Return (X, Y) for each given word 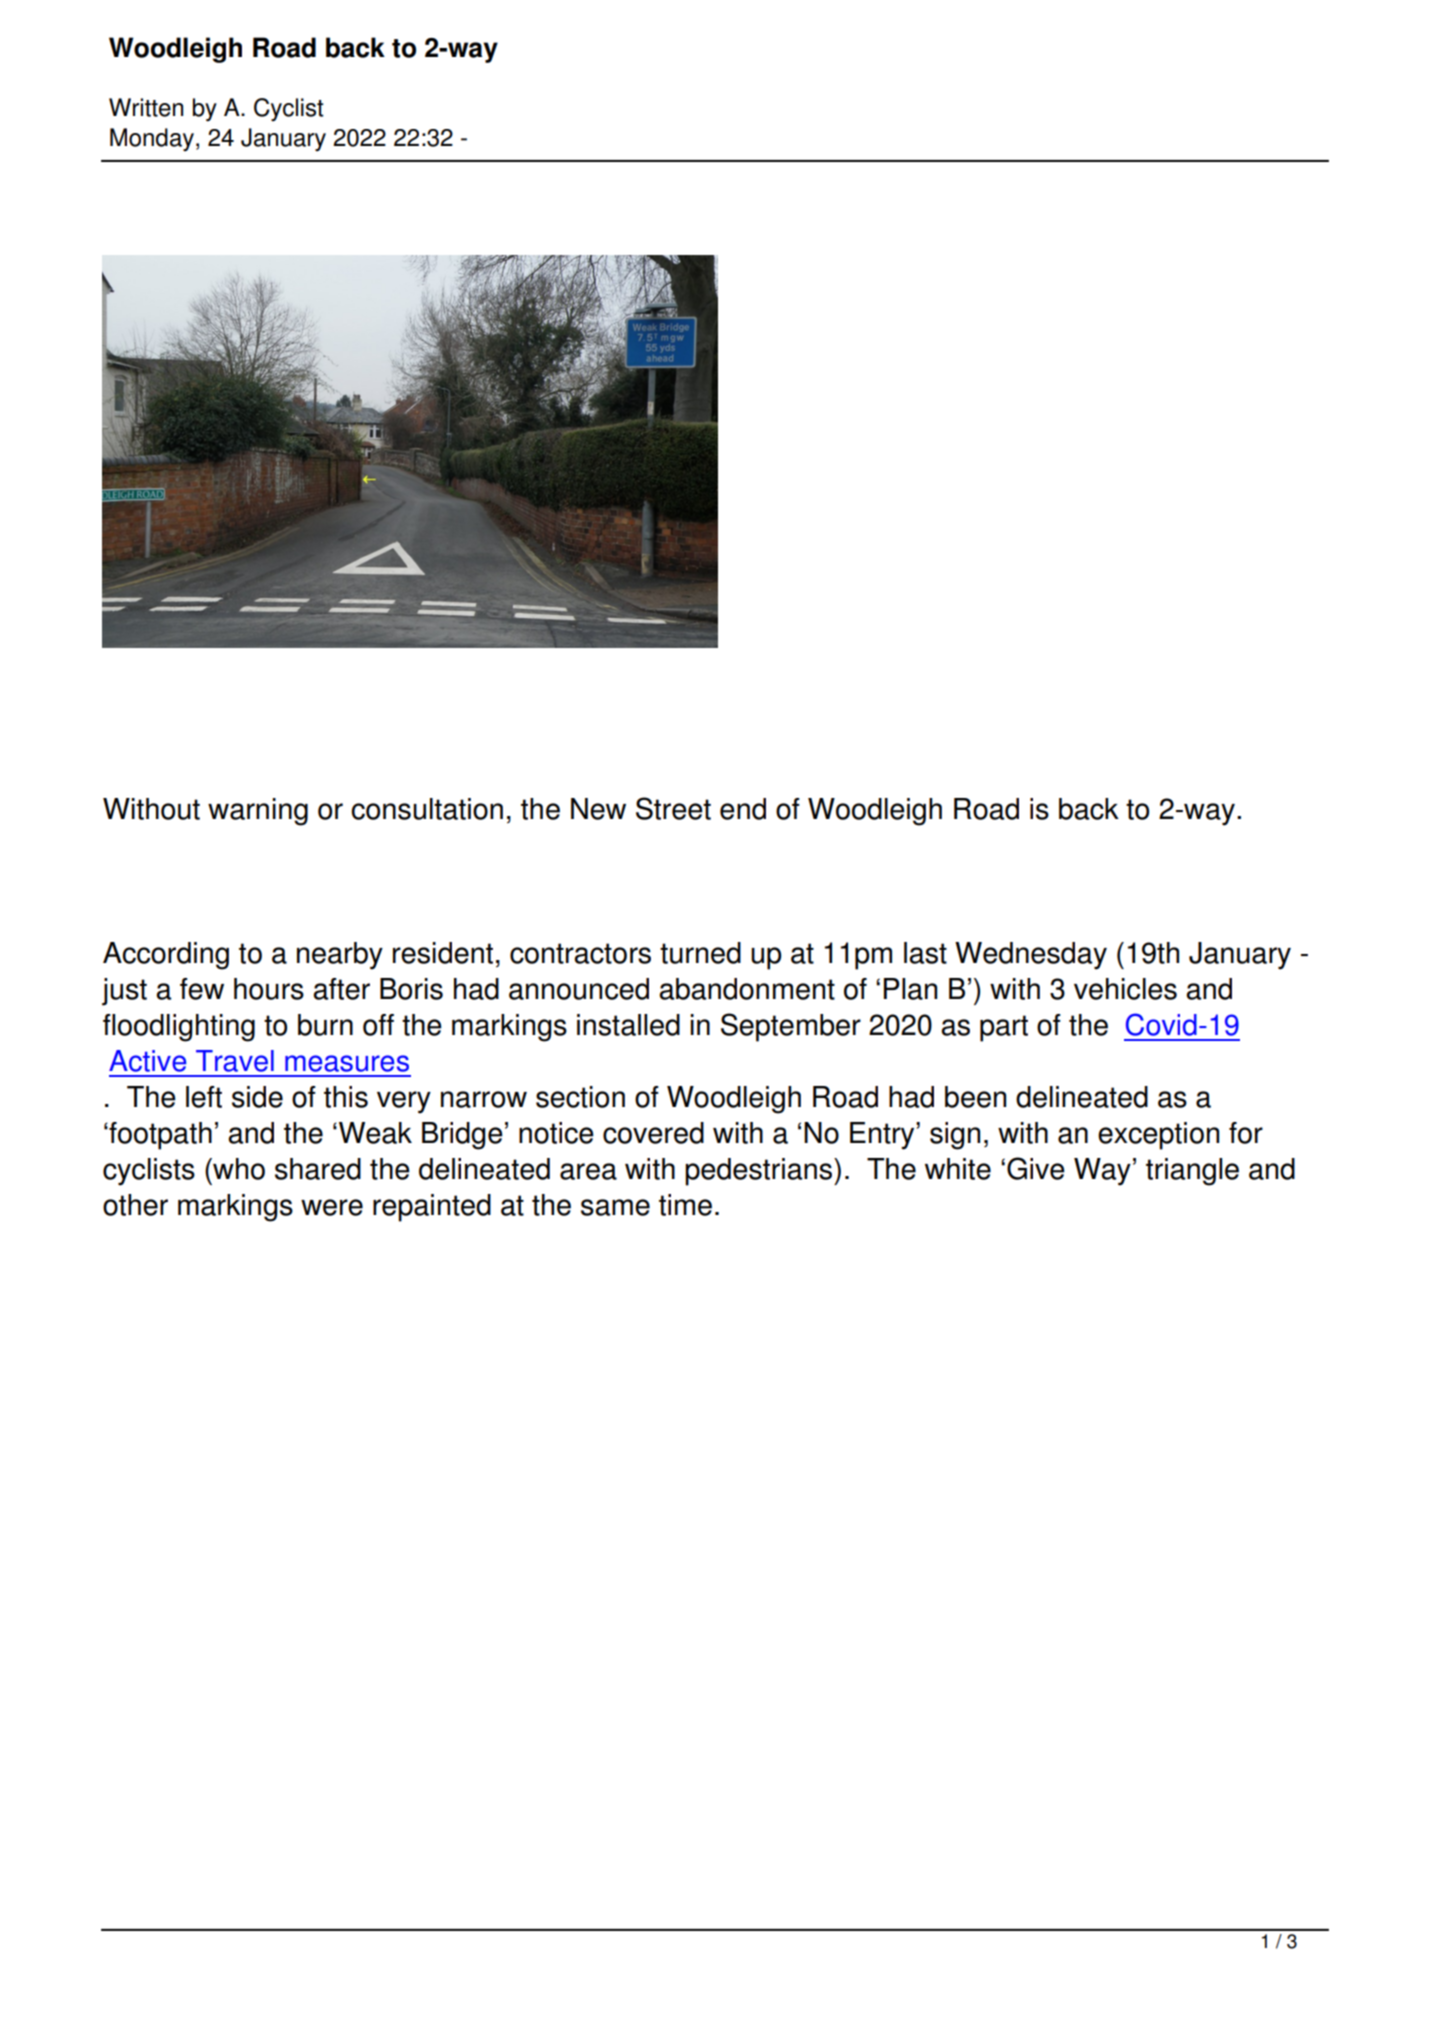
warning (258, 812)
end (743, 809)
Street (673, 808)
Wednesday (1031, 956)
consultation (427, 809)
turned (700, 953)
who (238, 1169)
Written (146, 107)
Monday (152, 139)
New (598, 809)
